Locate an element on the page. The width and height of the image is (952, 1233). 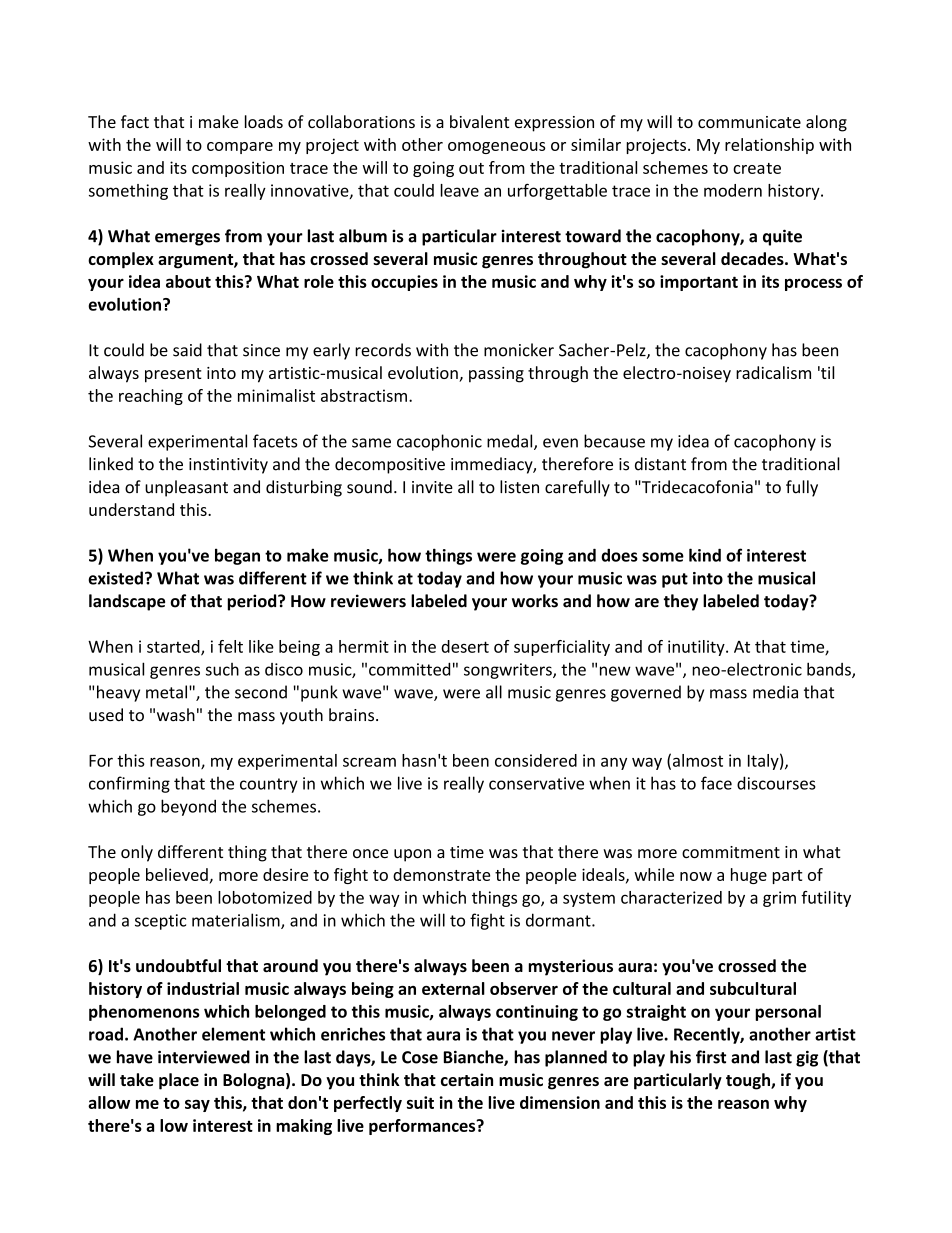
bivalent is located at coordinates (479, 121).
